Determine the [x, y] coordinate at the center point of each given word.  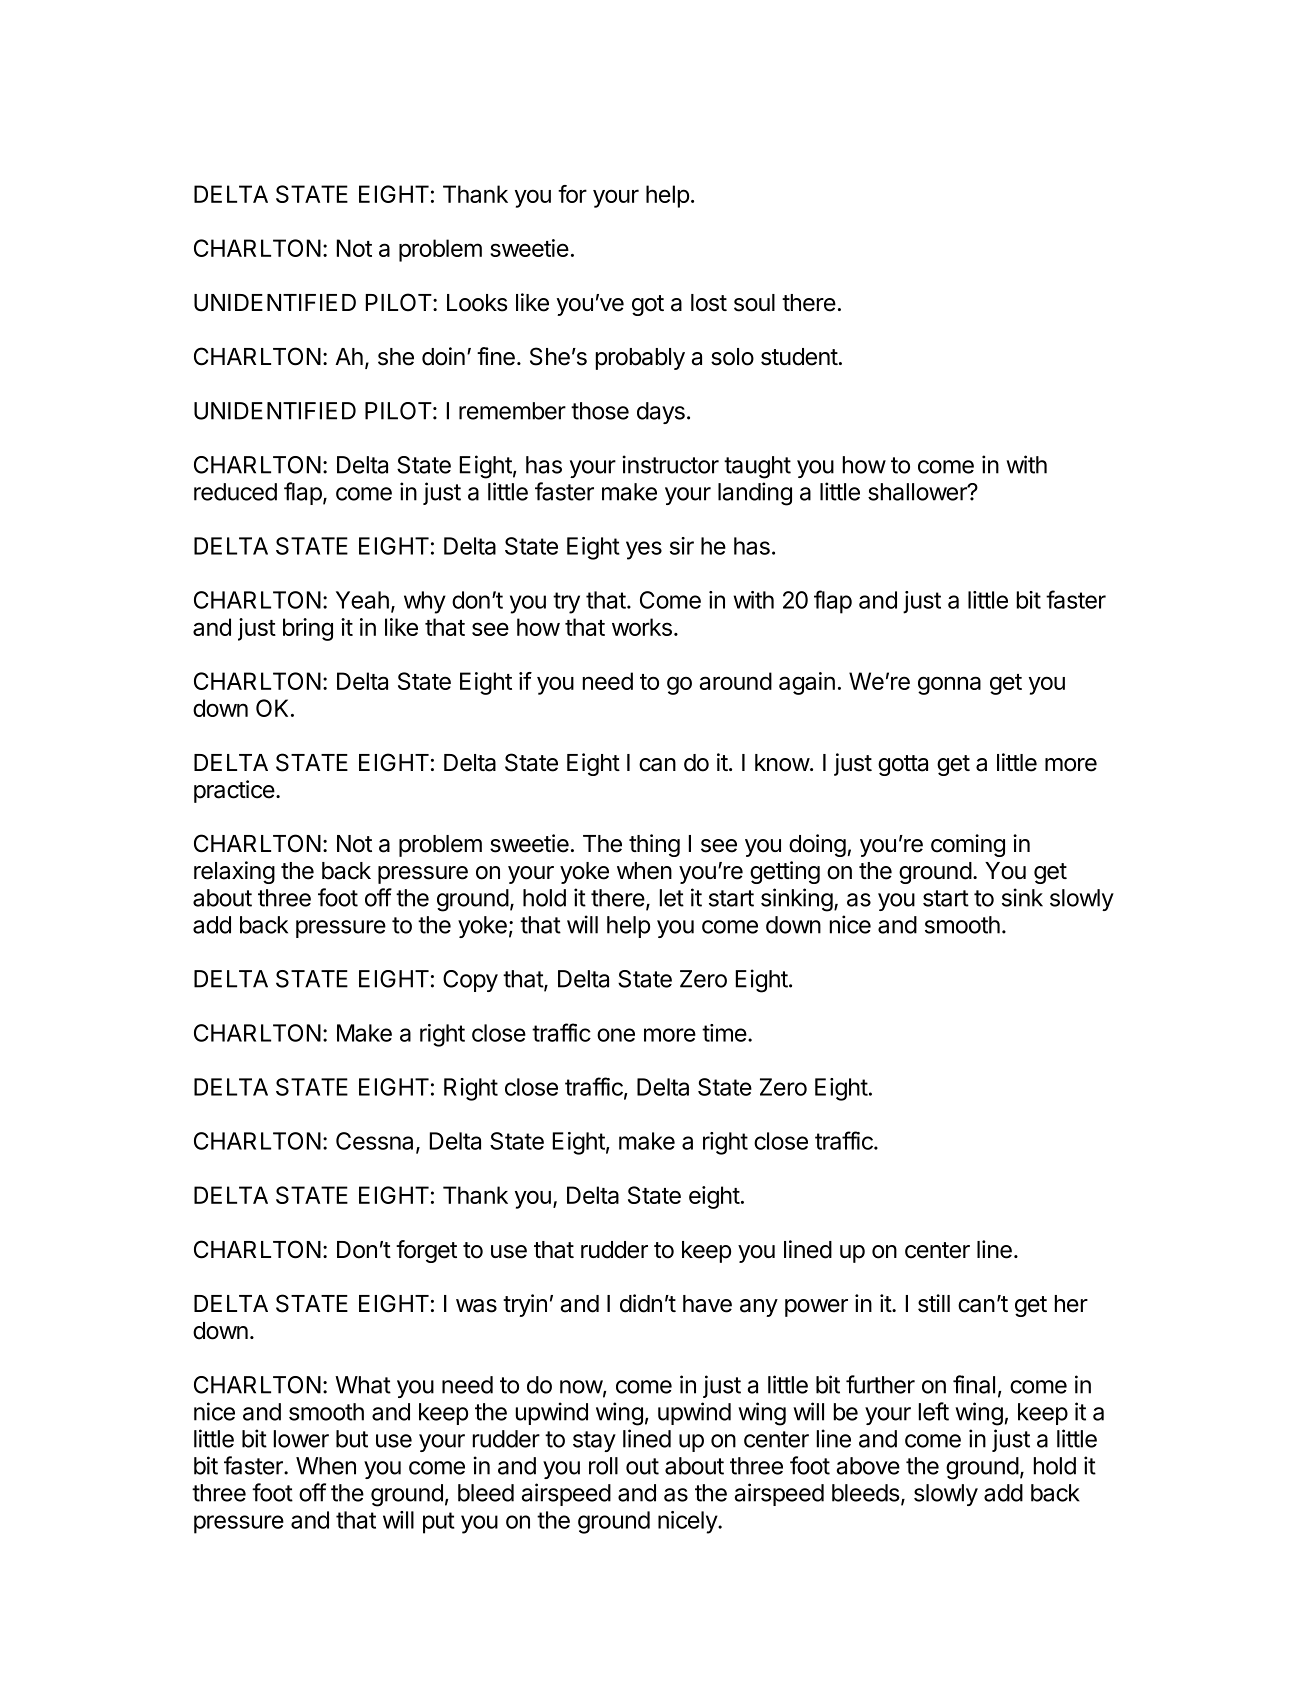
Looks [477, 303]
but [352, 1439]
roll [603, 1466]
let [672, 898]
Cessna [376, 1142]
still [934, 1303]
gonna [949, 685]
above [868, 1466]
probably [640, 359]
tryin [525, 1305]
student [799, 357]
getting [785, 872]
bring [308, 629]
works [642, 627]
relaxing [234, 872]
